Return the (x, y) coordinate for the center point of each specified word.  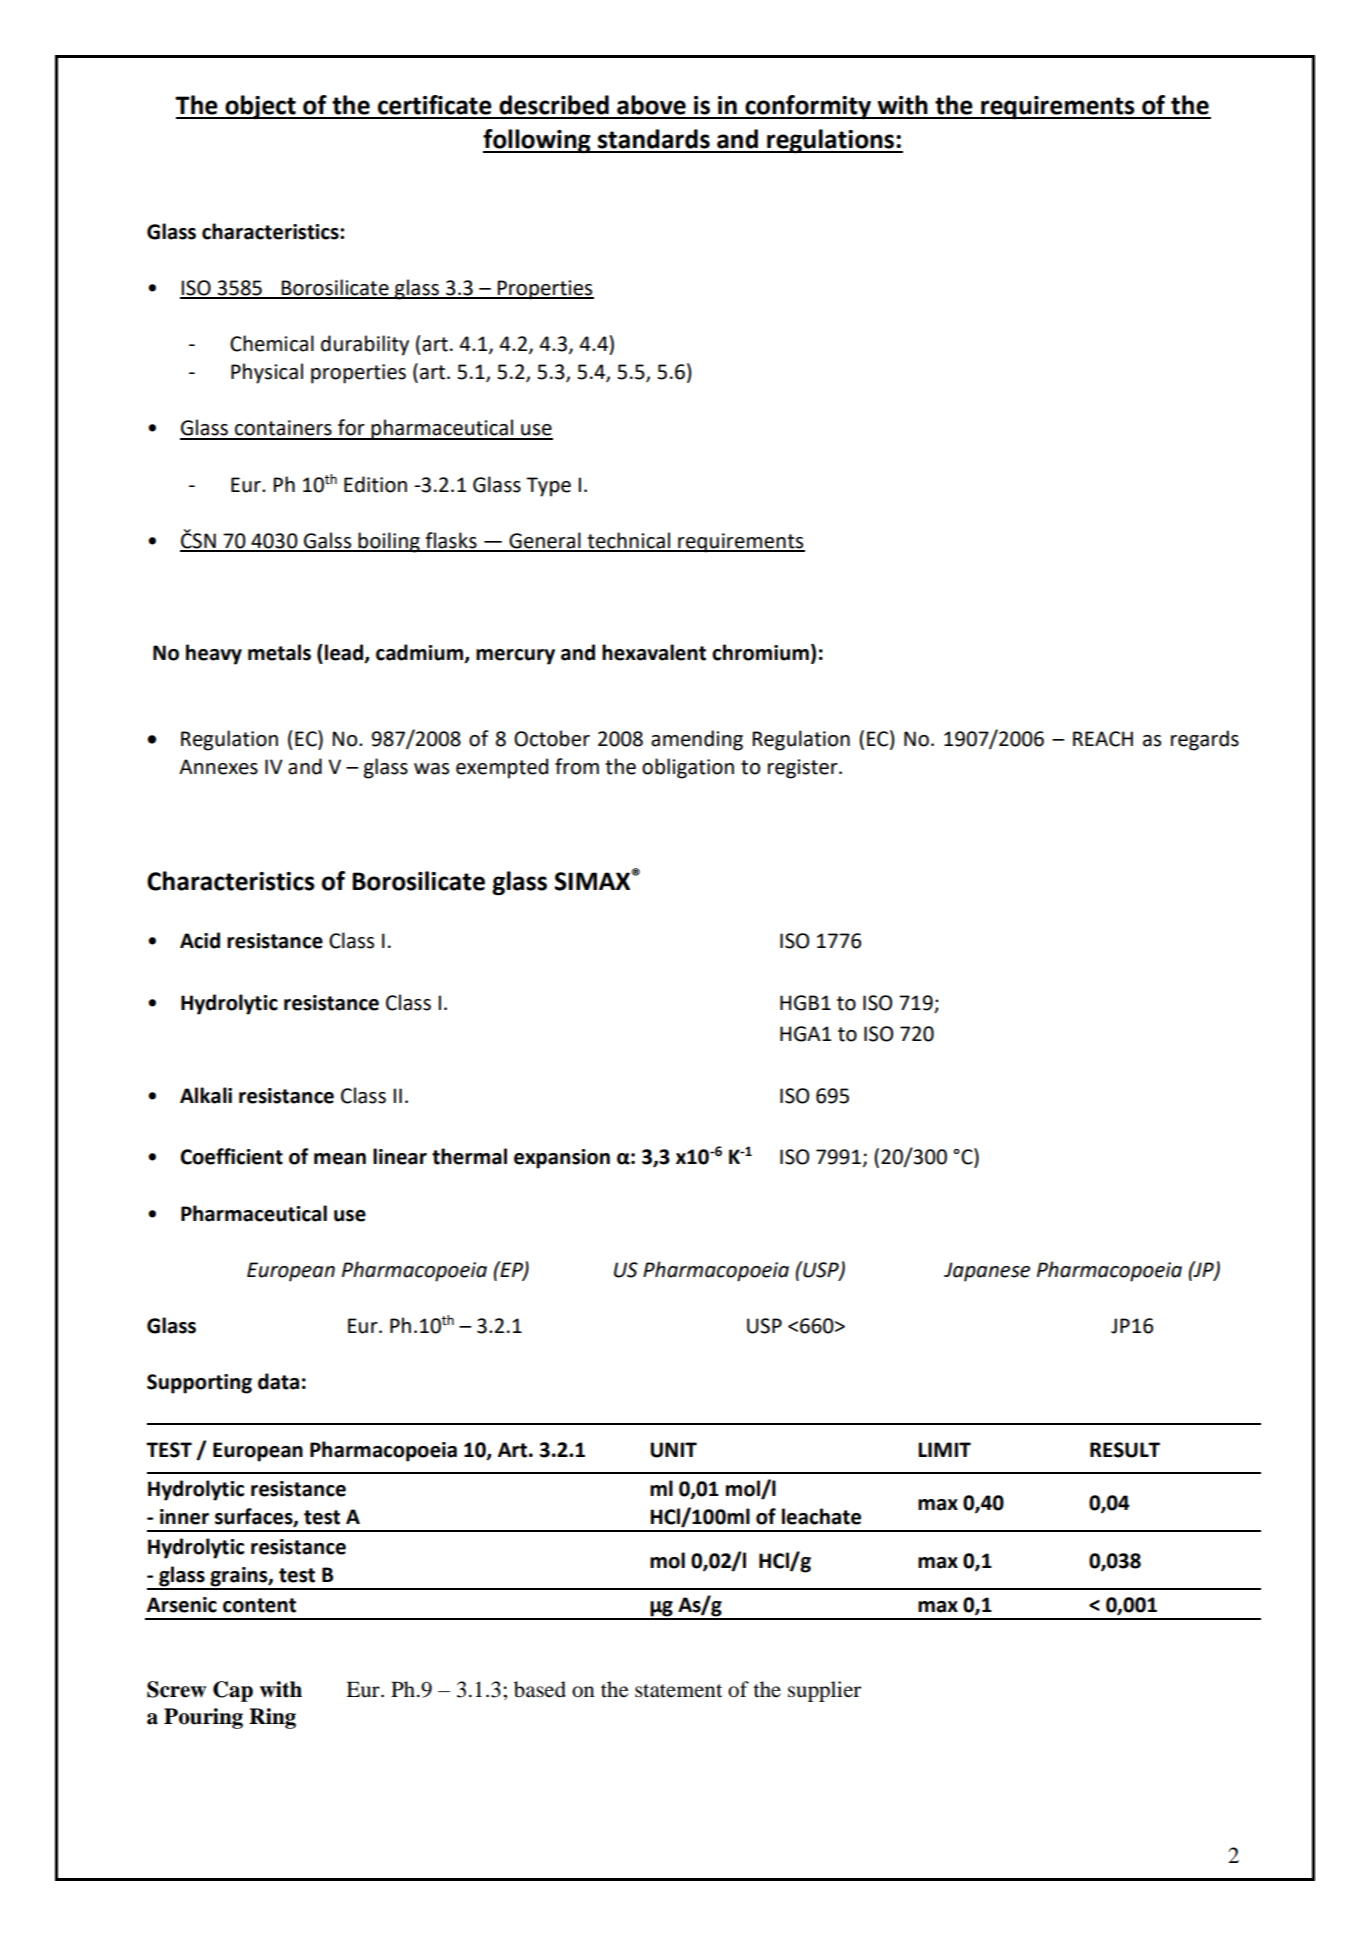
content (259, 1605)
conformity (808, 107)
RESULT (1125, 1450)
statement (678, 1691)
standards (654, 139)
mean (340, 1159)
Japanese (987, 1272)
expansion (562, 1159)
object (260, 107)
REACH (1103, 739)
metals (279, 652)
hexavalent (654, 652)
